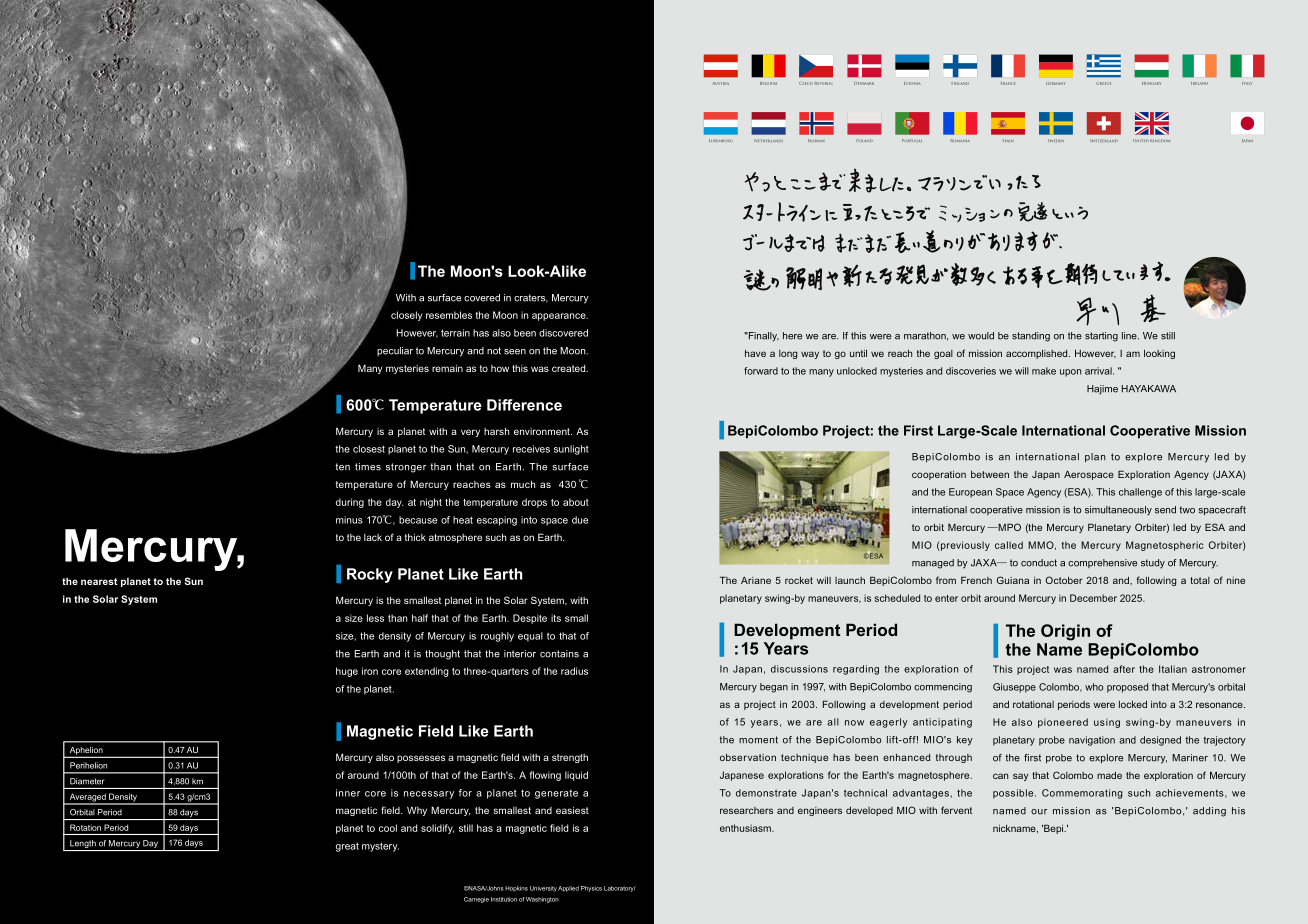 Image resolution: width=1308 pixels, height=924 pixels. I want to click on Laboratory, so click(620, 889).
